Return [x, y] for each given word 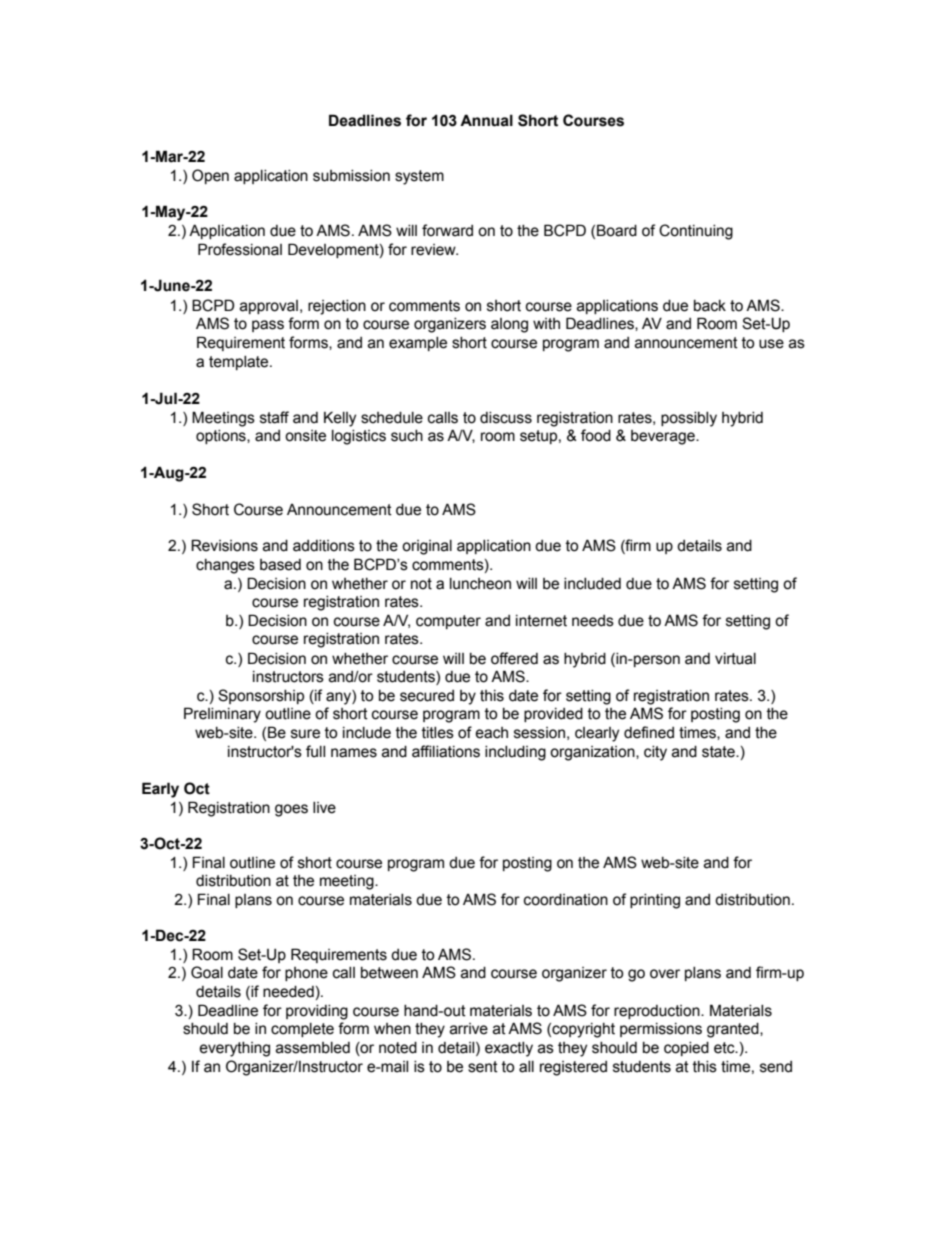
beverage [664, 437]
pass [268, 326]
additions [324, 546]
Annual [486, 120]
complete [302, 1030]
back [710, 306]
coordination [566, 900]
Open [210, 176]
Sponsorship [261, 696]
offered [514, 658]
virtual [735, 659]
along [509, 325]
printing [655, 901]
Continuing [696, 232]
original [427, 547]
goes [291, 810]
